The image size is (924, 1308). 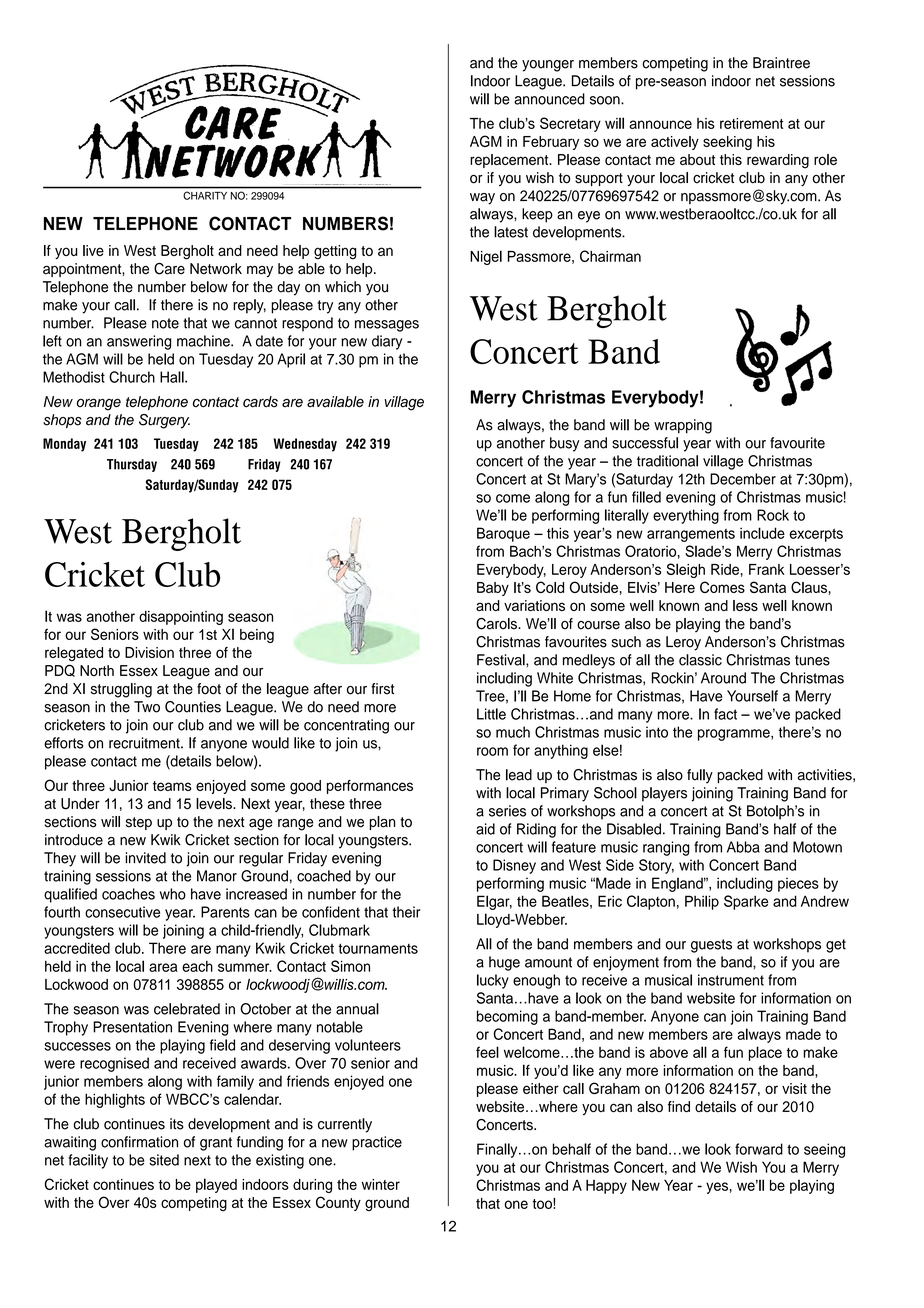 I want to click on Carols, so click(x=497, y=624).
